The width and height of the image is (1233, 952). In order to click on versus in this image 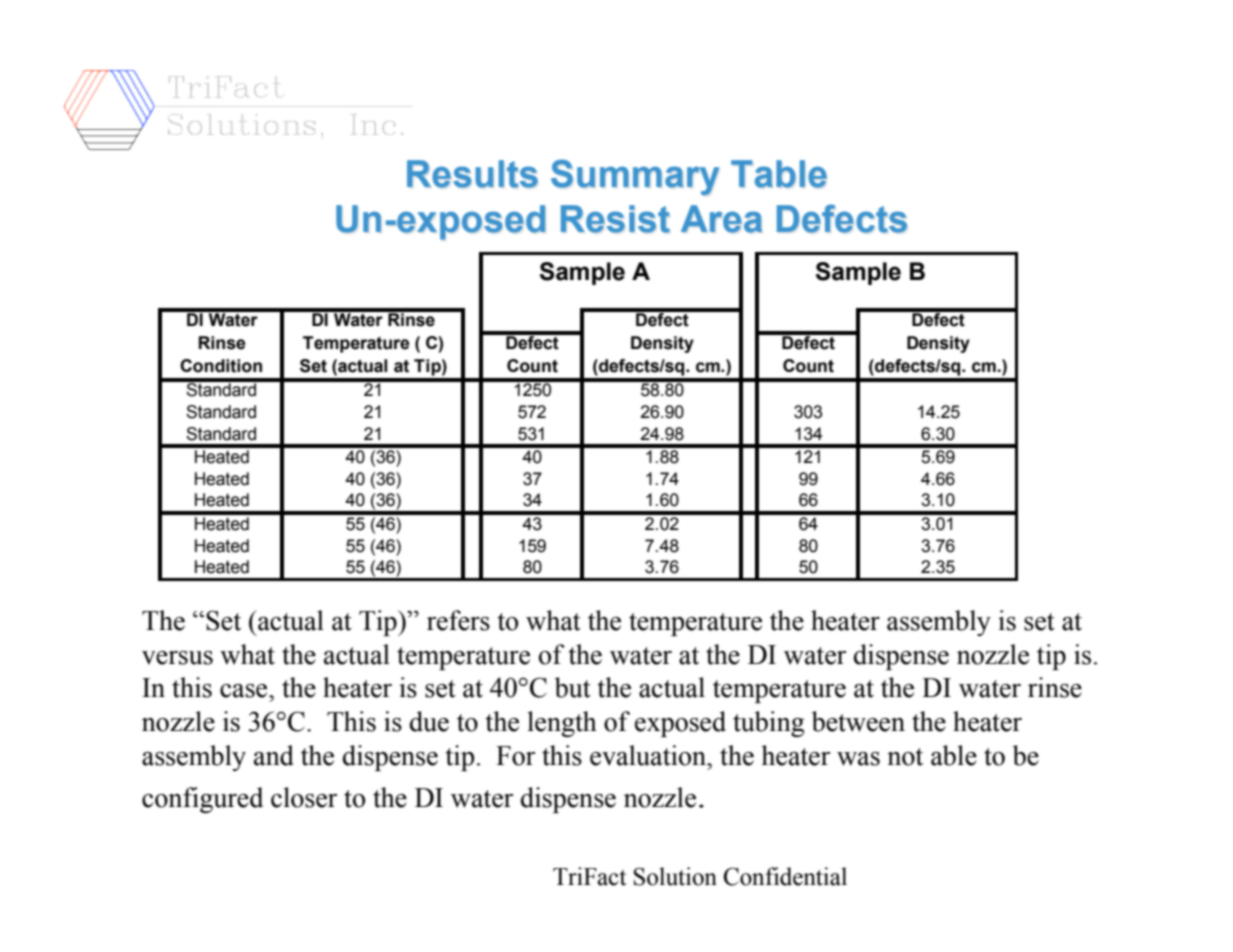, I will do `click(177, 658)`.
